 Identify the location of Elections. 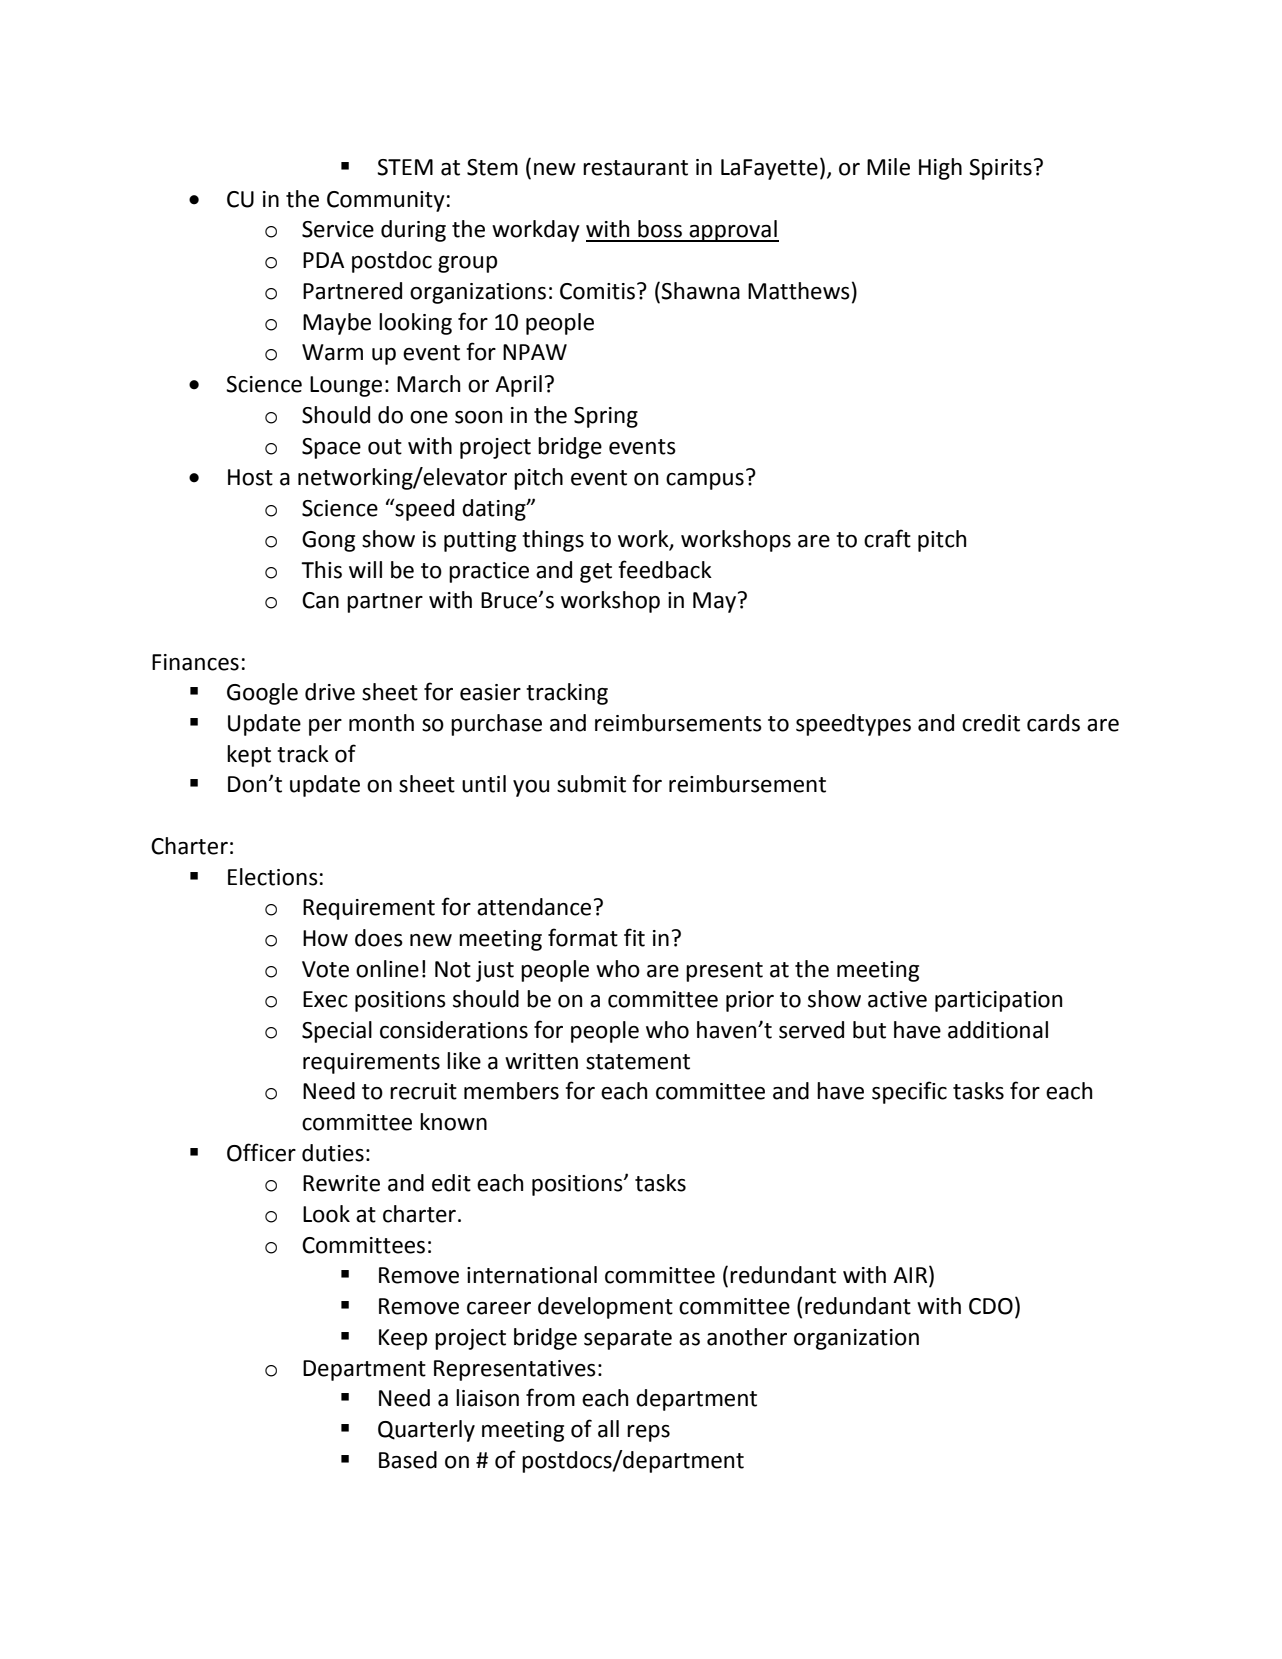
(273, 877).
